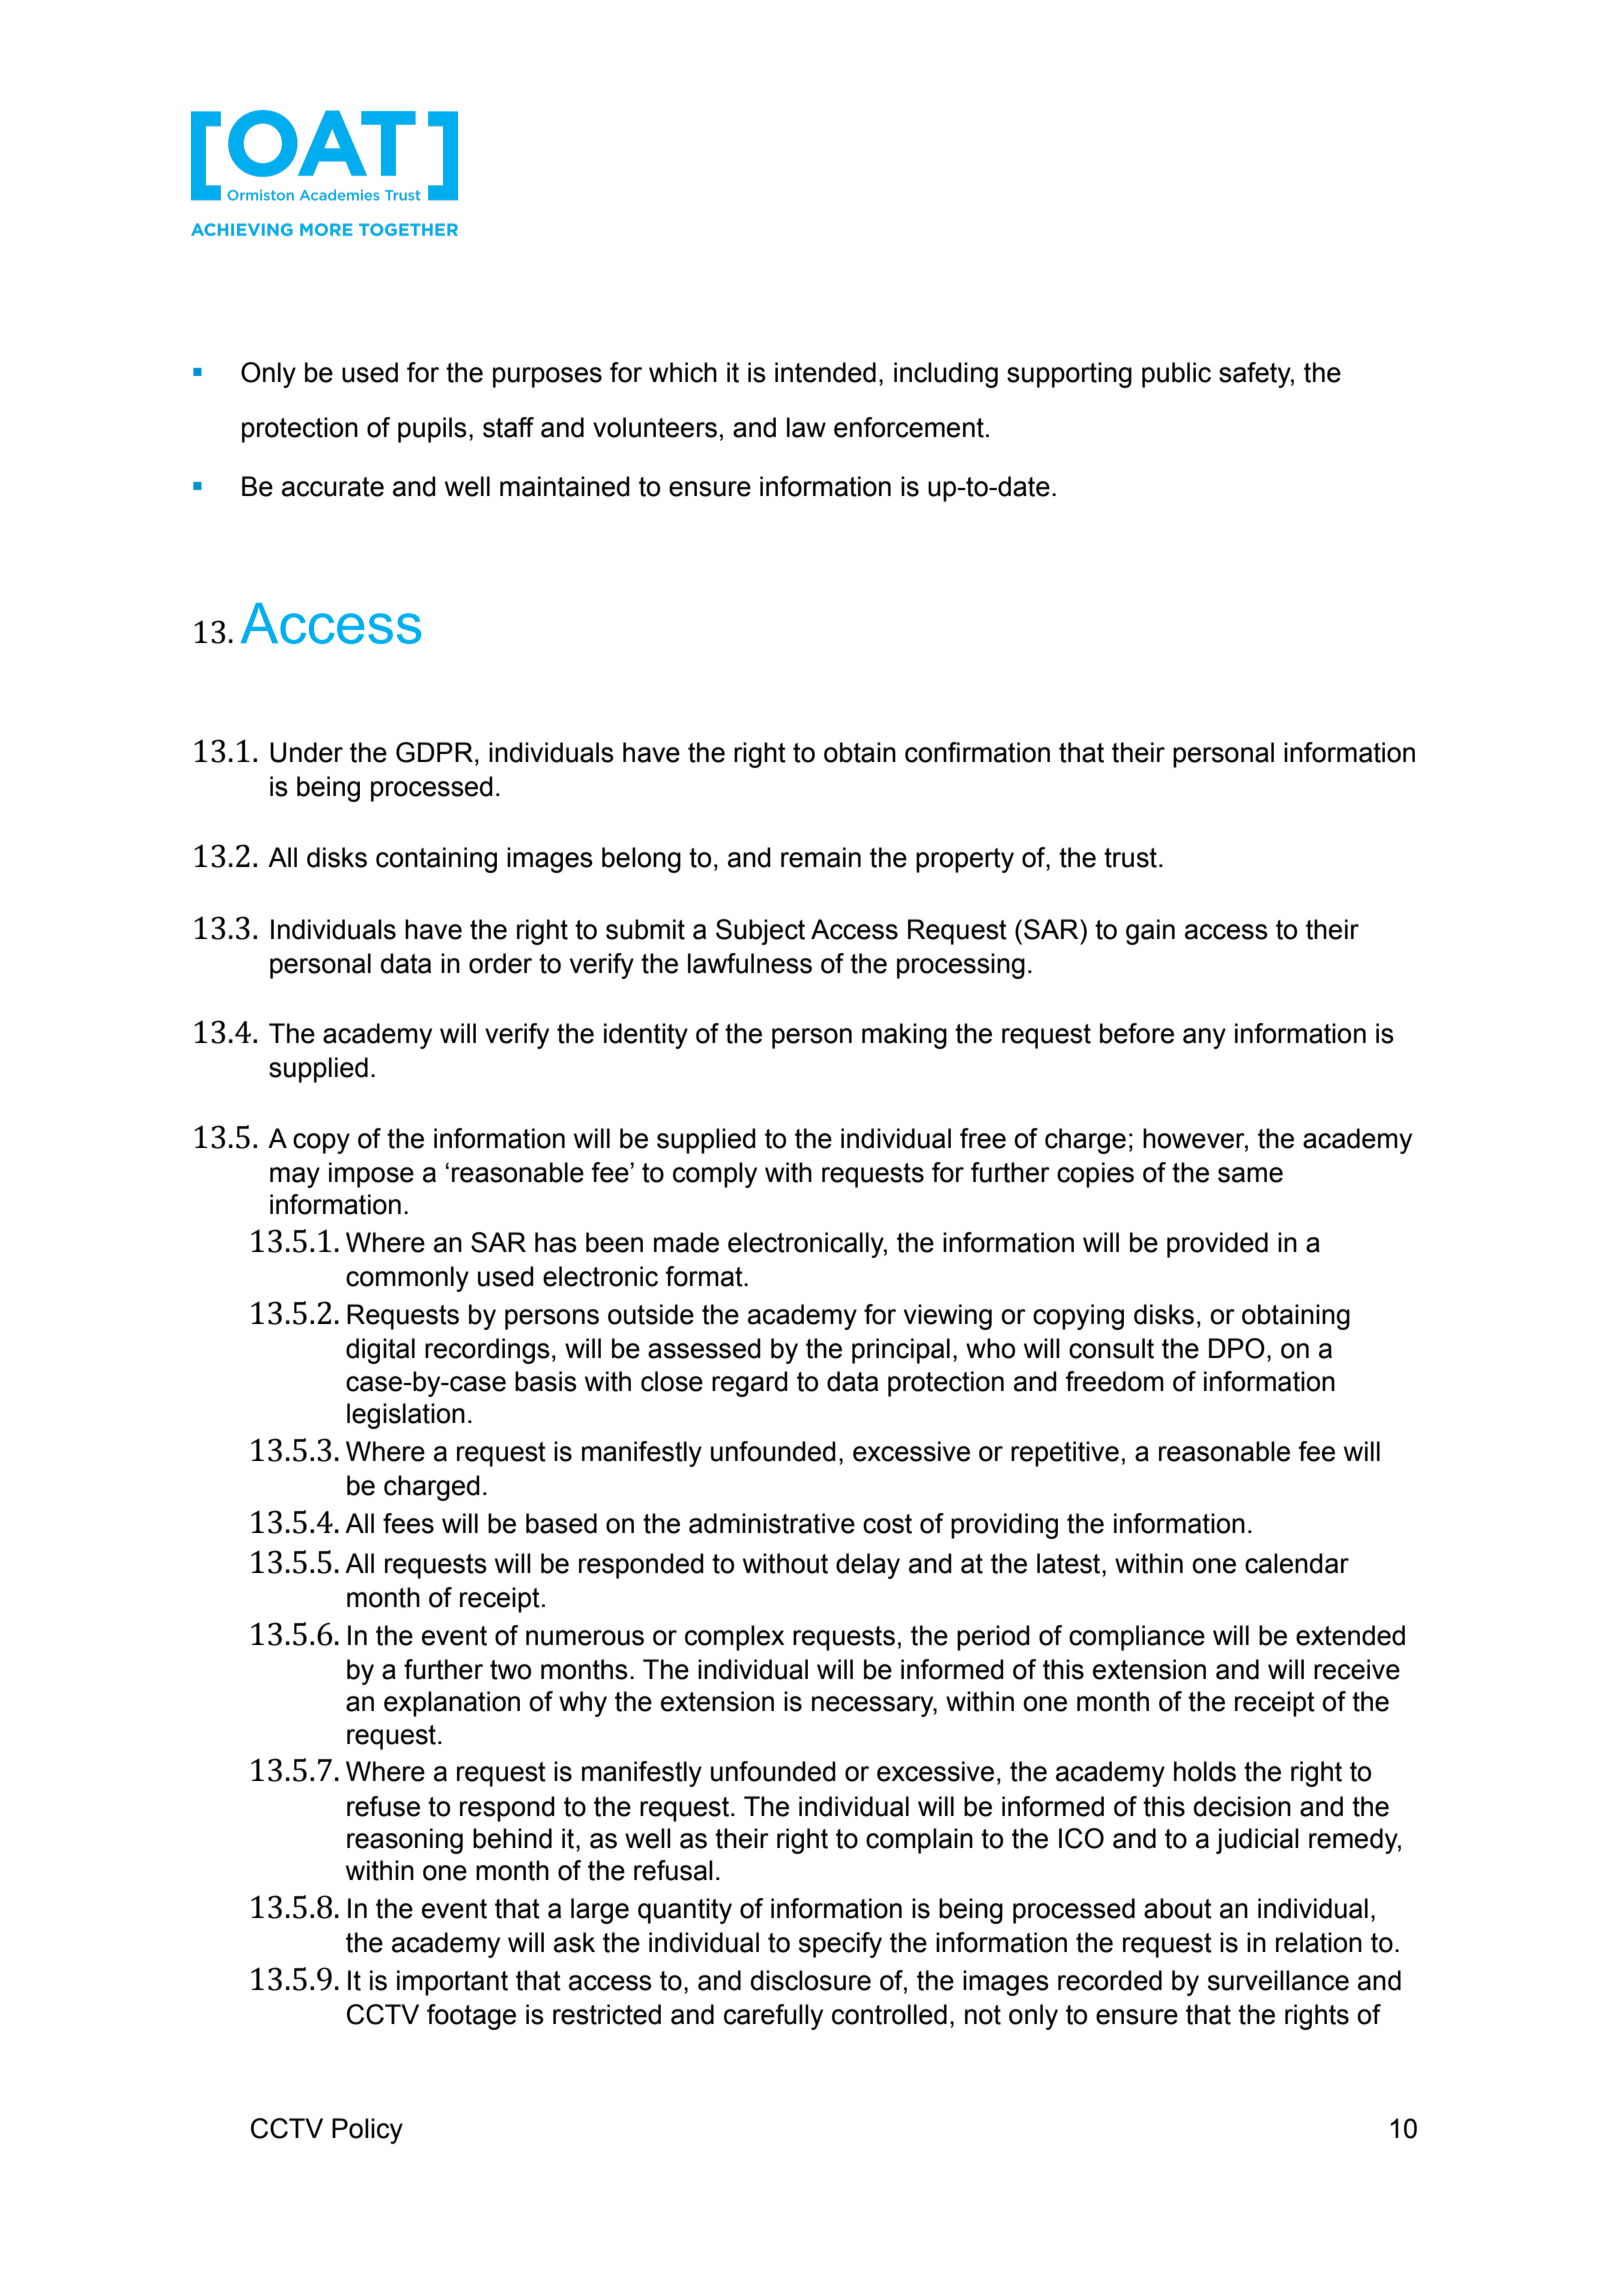  Describe the element at coordinates (825, 372) in the screenshot. I see `intended` at that location.
